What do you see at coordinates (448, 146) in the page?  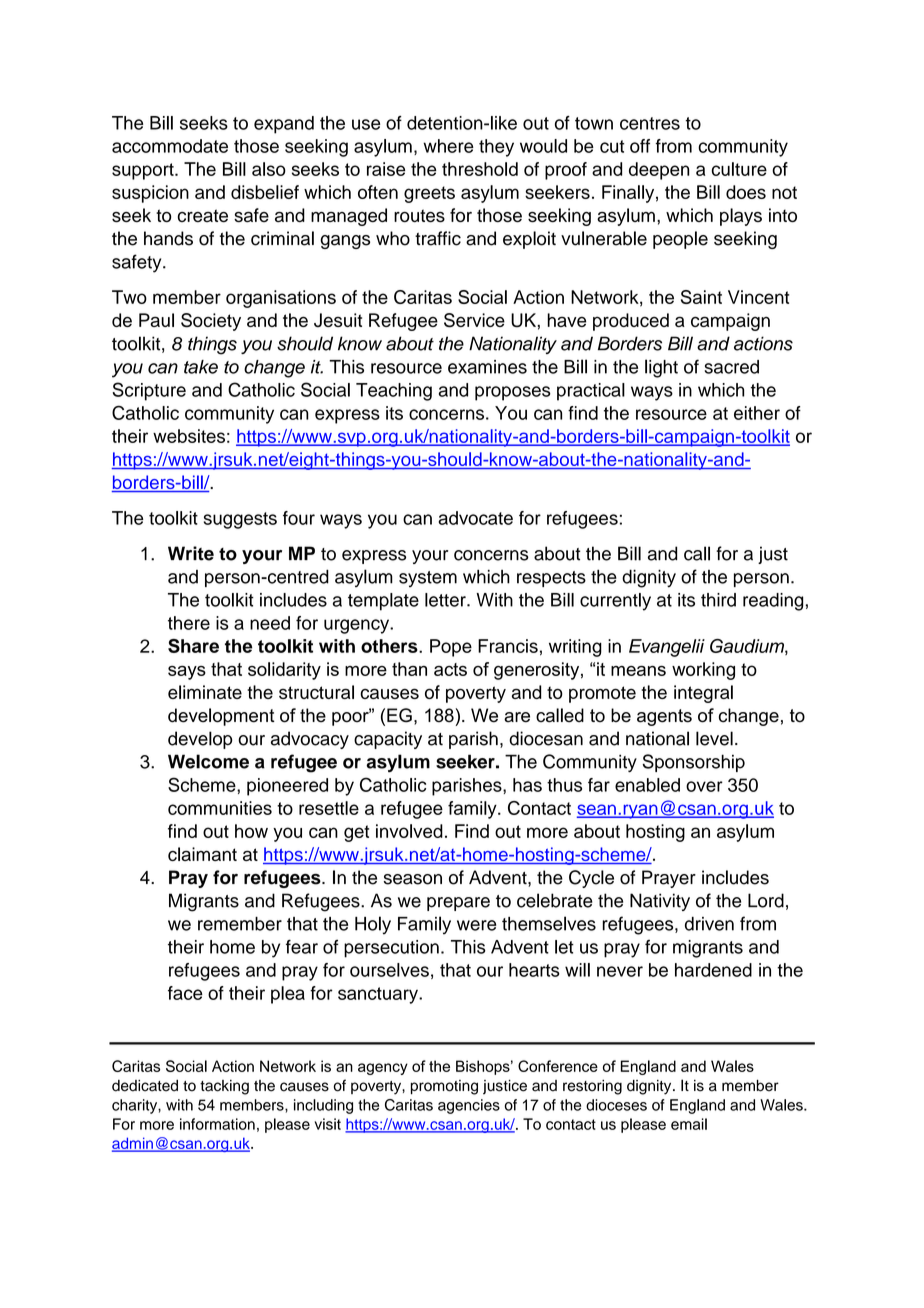 I see `where` at bounding box center [448, 146].
